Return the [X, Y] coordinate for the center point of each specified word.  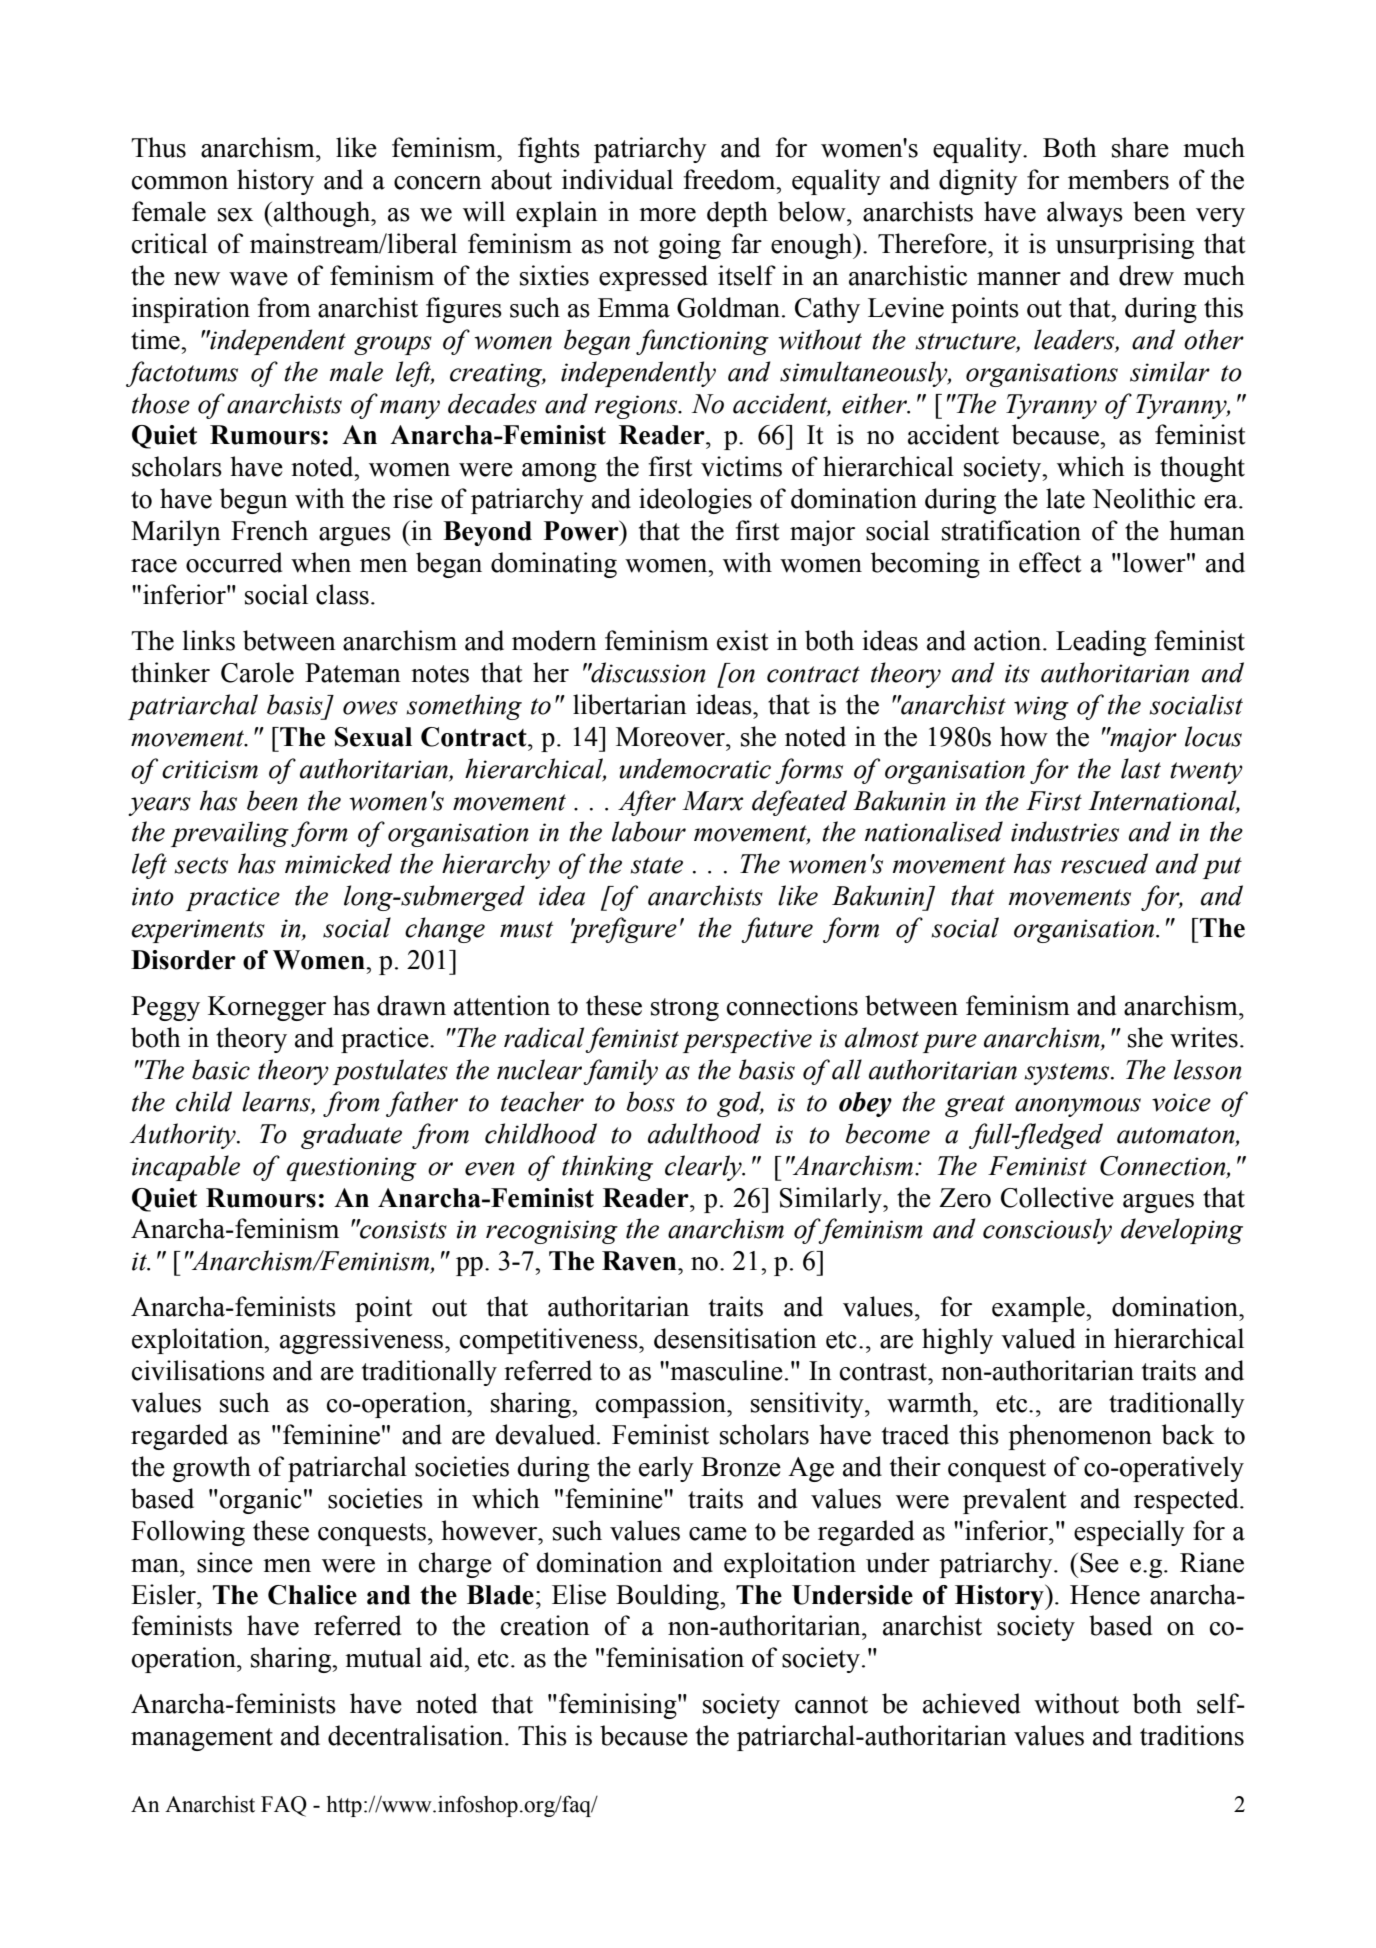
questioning [352, 1169]
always [1085, 214]
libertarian [630, 704]
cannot [831, 1705]
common [180, 183]
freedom [730, 179]
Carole [257, 672]
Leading [1101, 643]
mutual [383, 1657]
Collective [1057, 1197]
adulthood [704, 1133]
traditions [1192, 1735]
